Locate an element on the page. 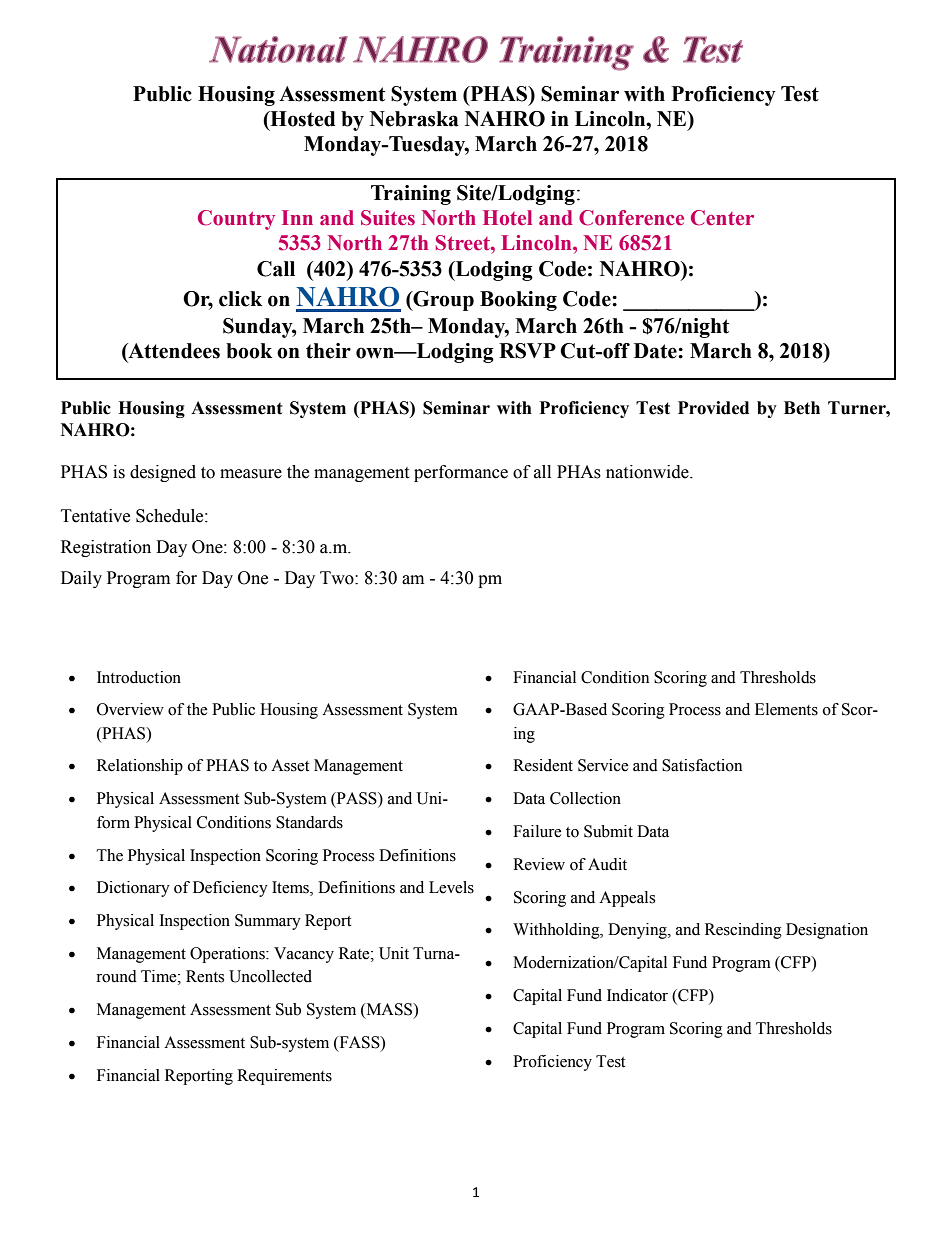 This page has height=1233, width=952. Country is located at coordinates (236, 220).
